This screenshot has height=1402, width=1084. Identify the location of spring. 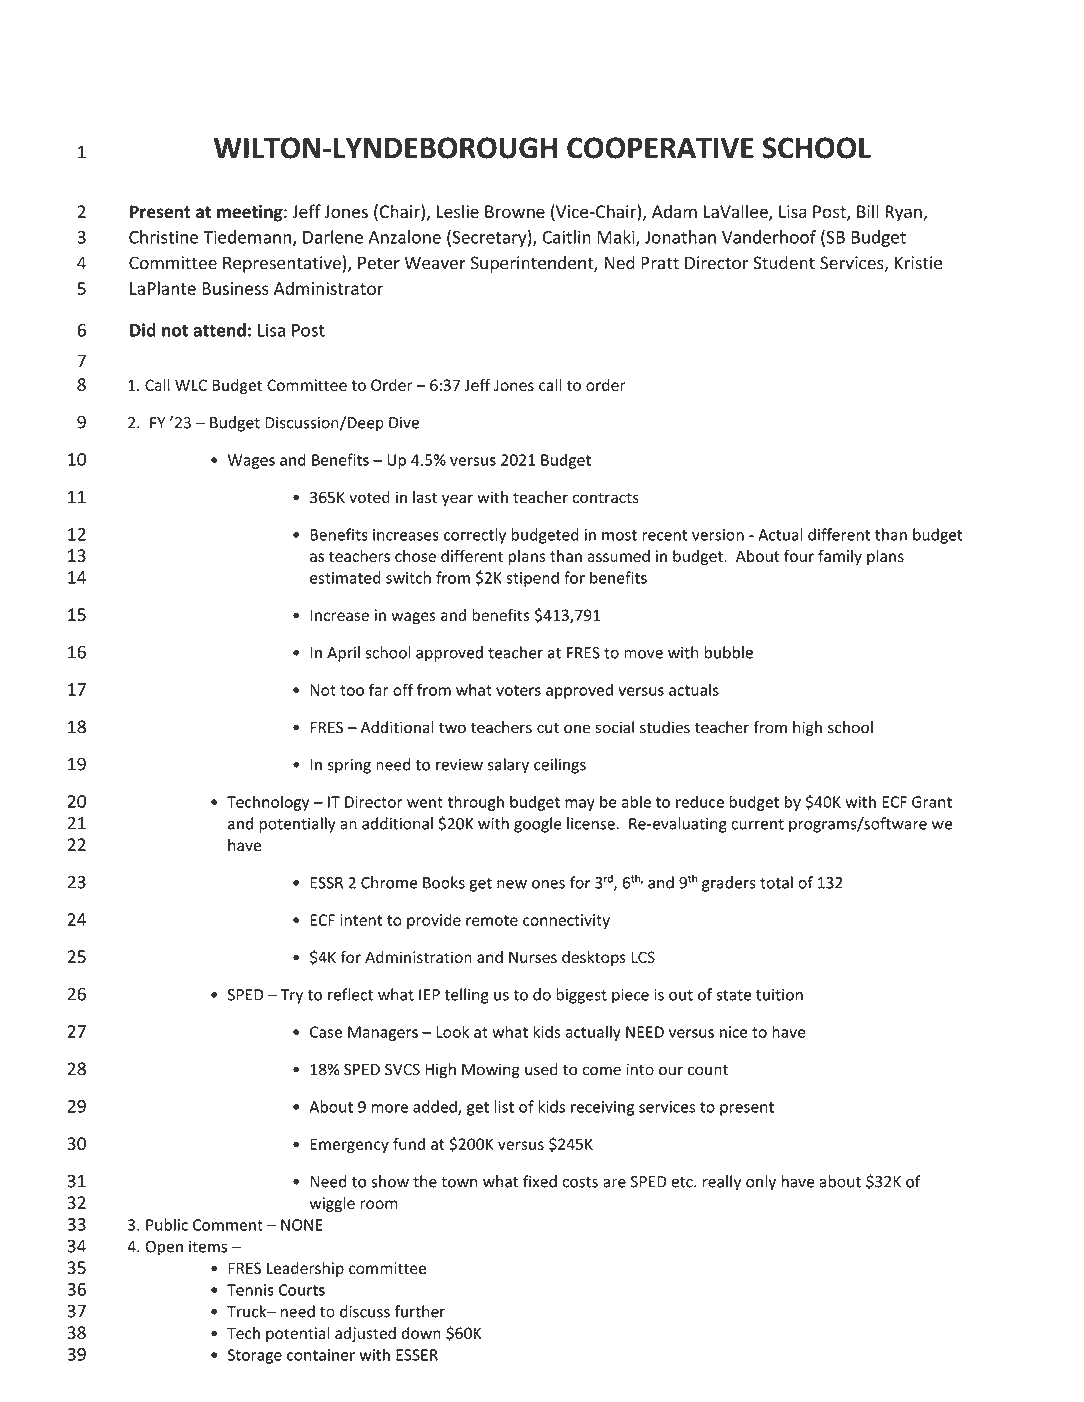
(349, 766).
